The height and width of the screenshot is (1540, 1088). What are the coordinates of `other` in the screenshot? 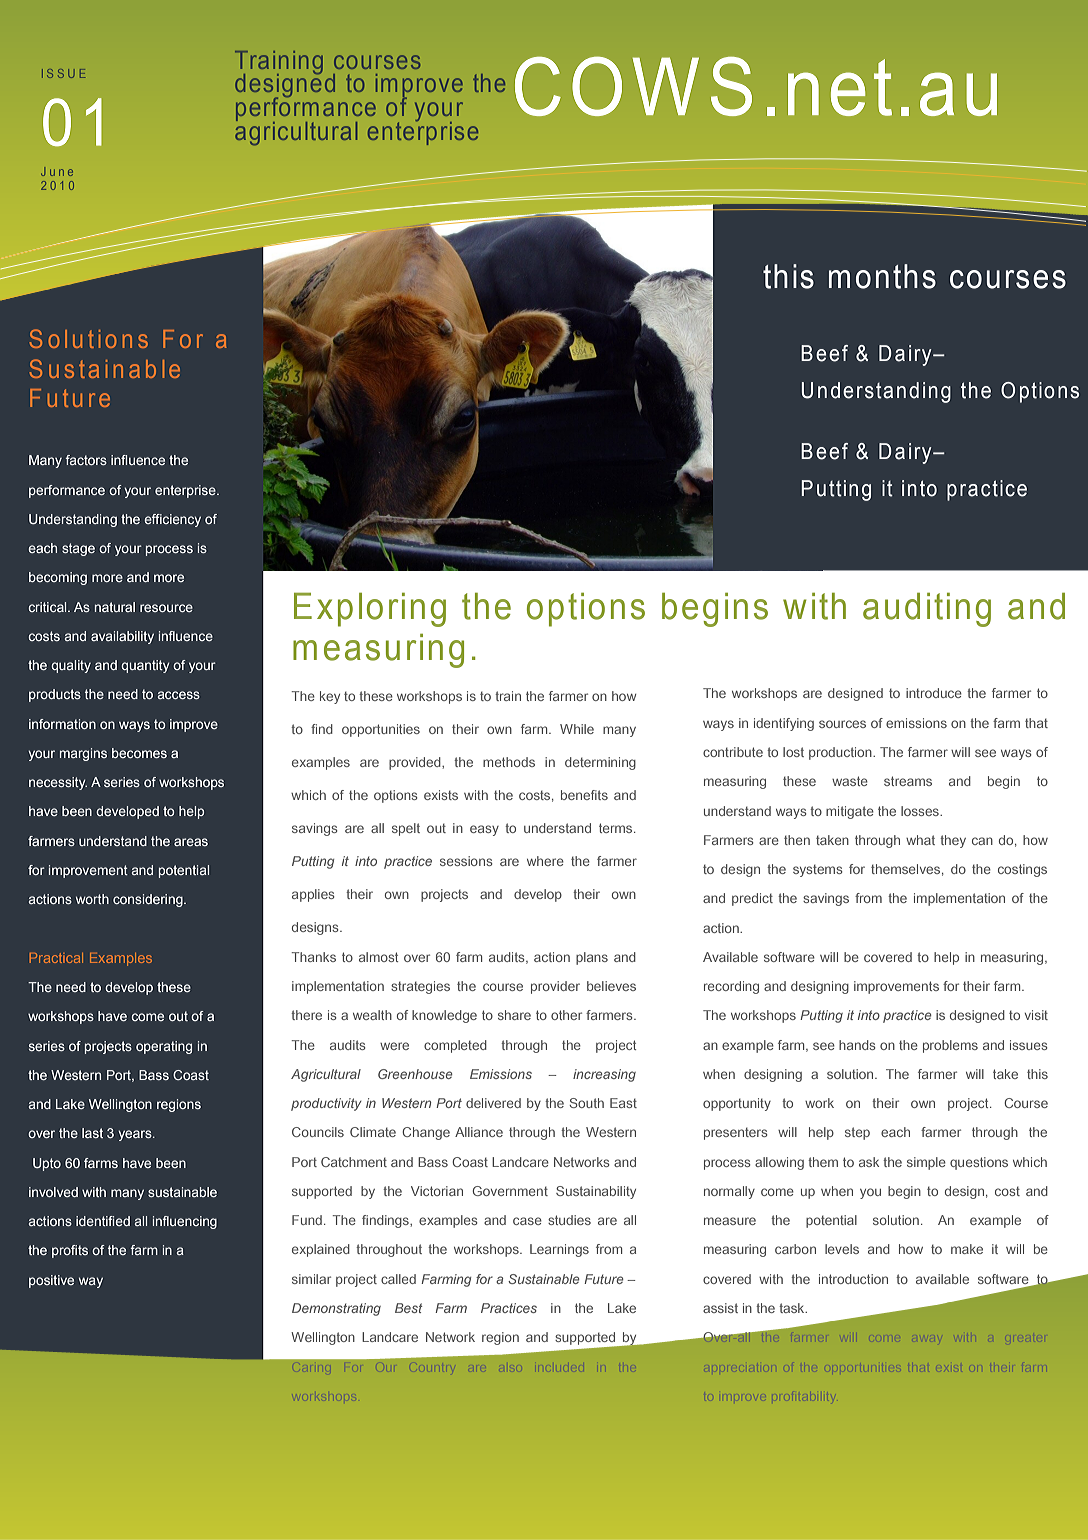 It's located at (566, 1015).
